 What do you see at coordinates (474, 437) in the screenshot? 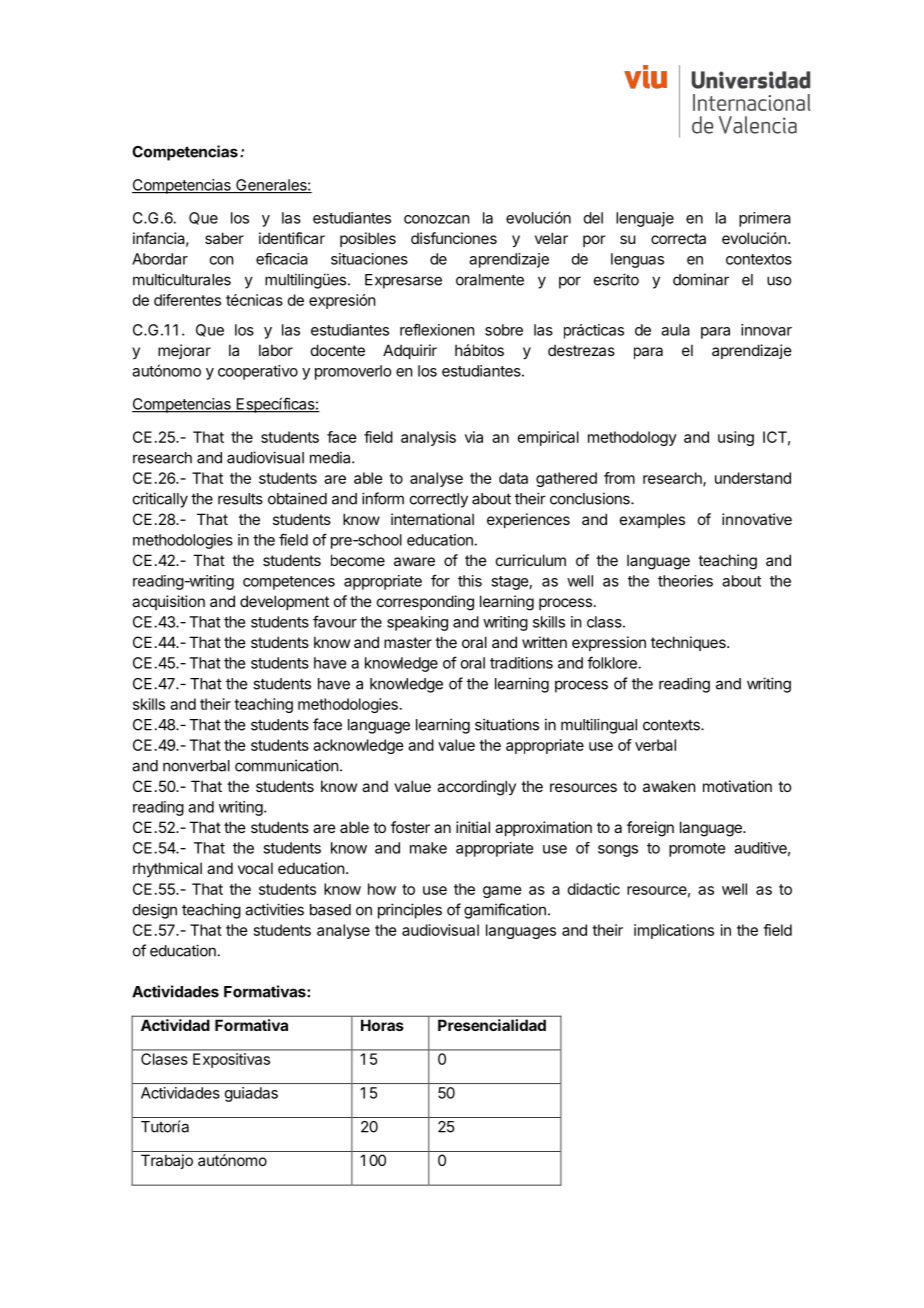
I see `via` at bounding box center [474, 437].
